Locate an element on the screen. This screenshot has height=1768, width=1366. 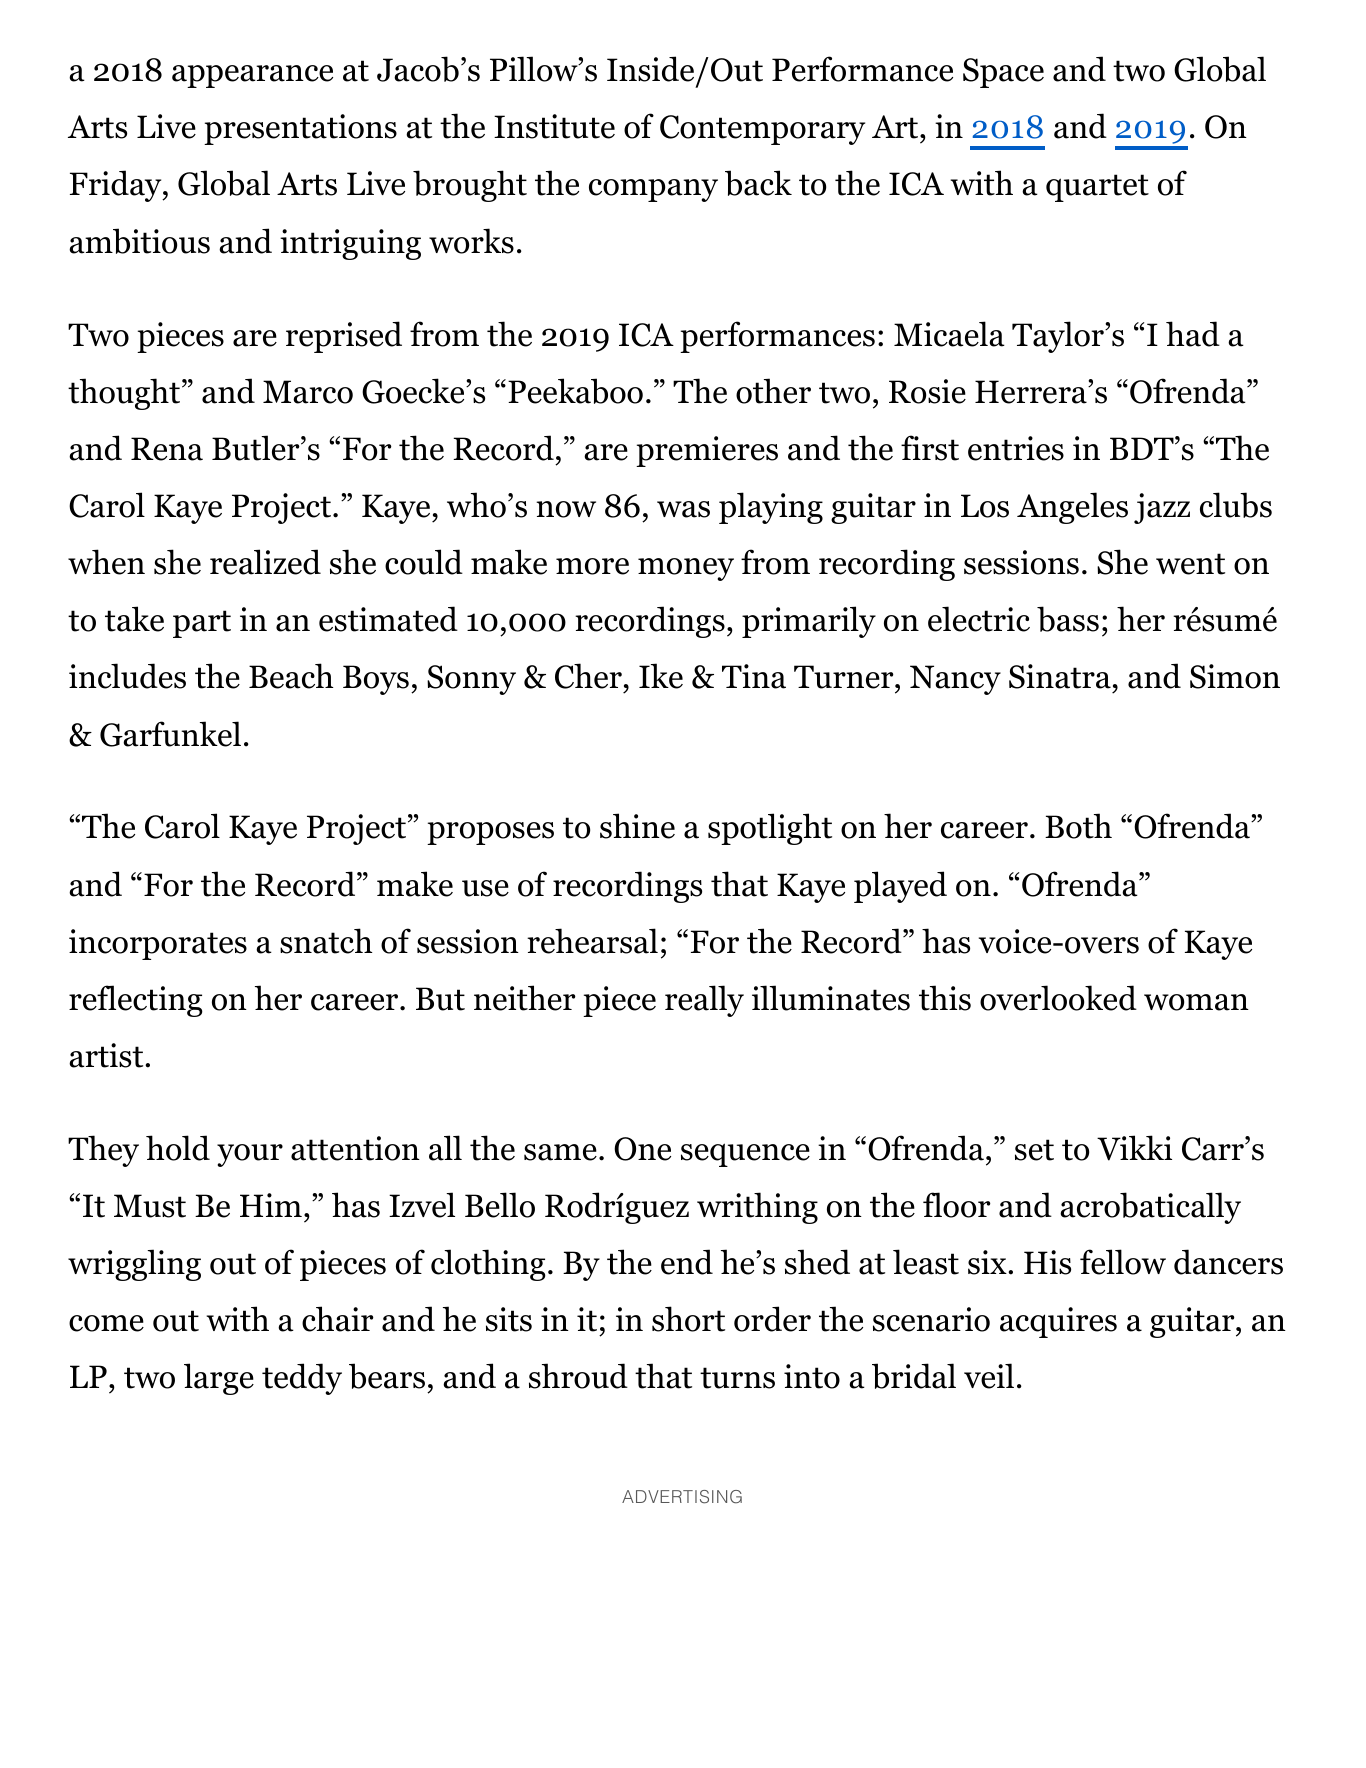
money is located at coordinates (686, 569).
